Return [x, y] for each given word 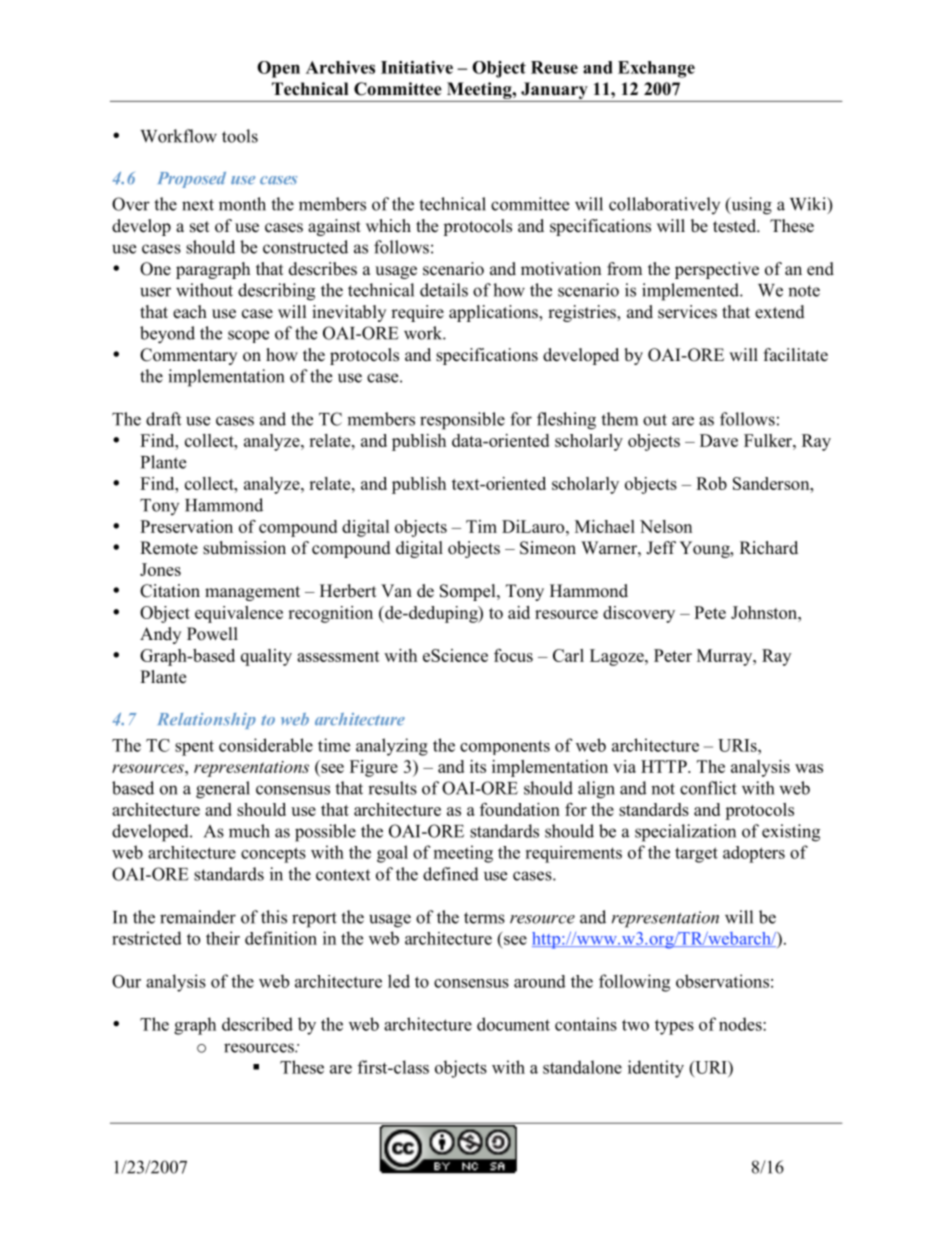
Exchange [656, 69]
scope [248, 336]
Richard [769, 548]
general [223, 790]
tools [240, 136]
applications [494, 313]
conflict [708, 788]
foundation [520, 809]
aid [519, 612]
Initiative [417, 67]
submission [244, 548]
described [257, 1024]
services [687, 312]
